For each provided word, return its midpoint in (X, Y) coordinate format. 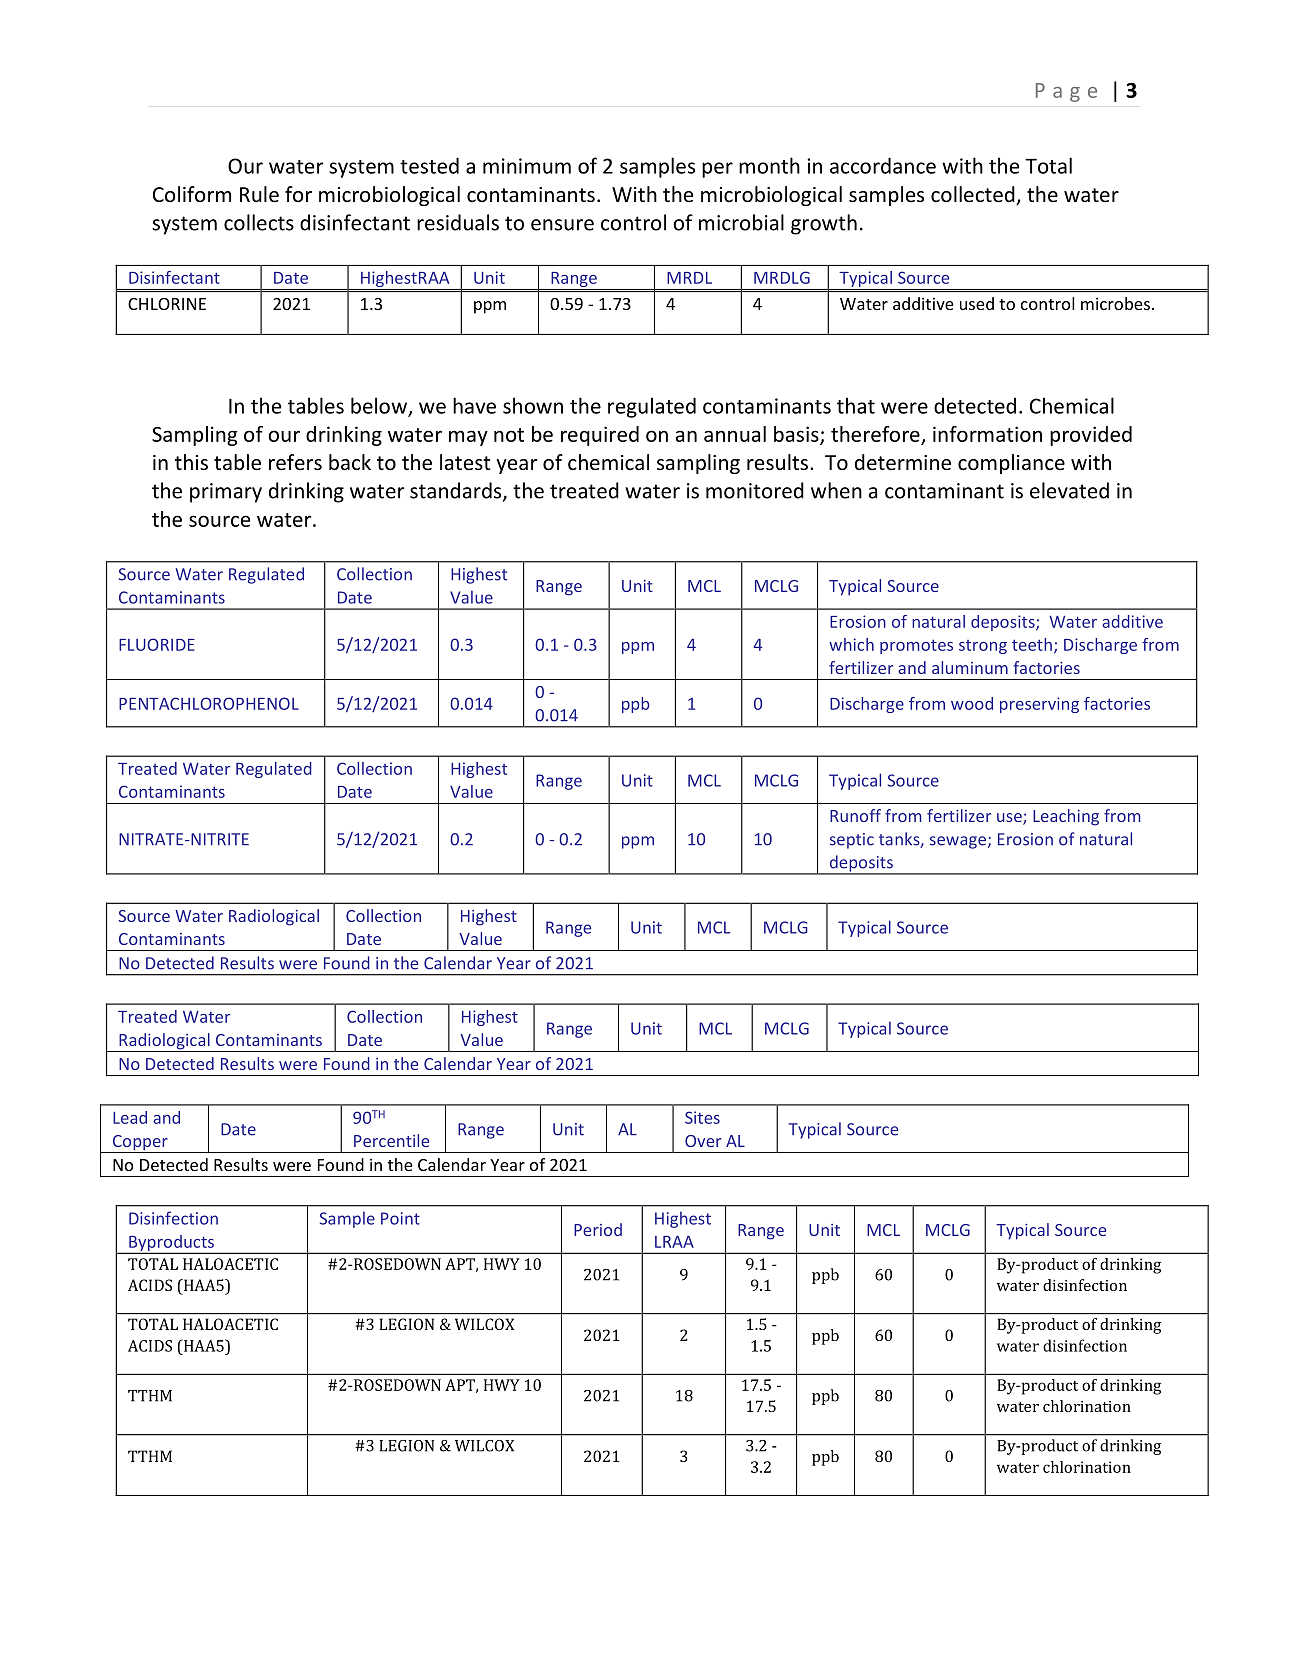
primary (226, 493)
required (600, 436)
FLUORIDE (157, 644)
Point (400, 1218)
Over (703, 1141)
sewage (958, 842)
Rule (259, 194)
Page (1066, 92)
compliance (1011, 464)
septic (852, 841)
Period (598, 1229)
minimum (527, 166)
